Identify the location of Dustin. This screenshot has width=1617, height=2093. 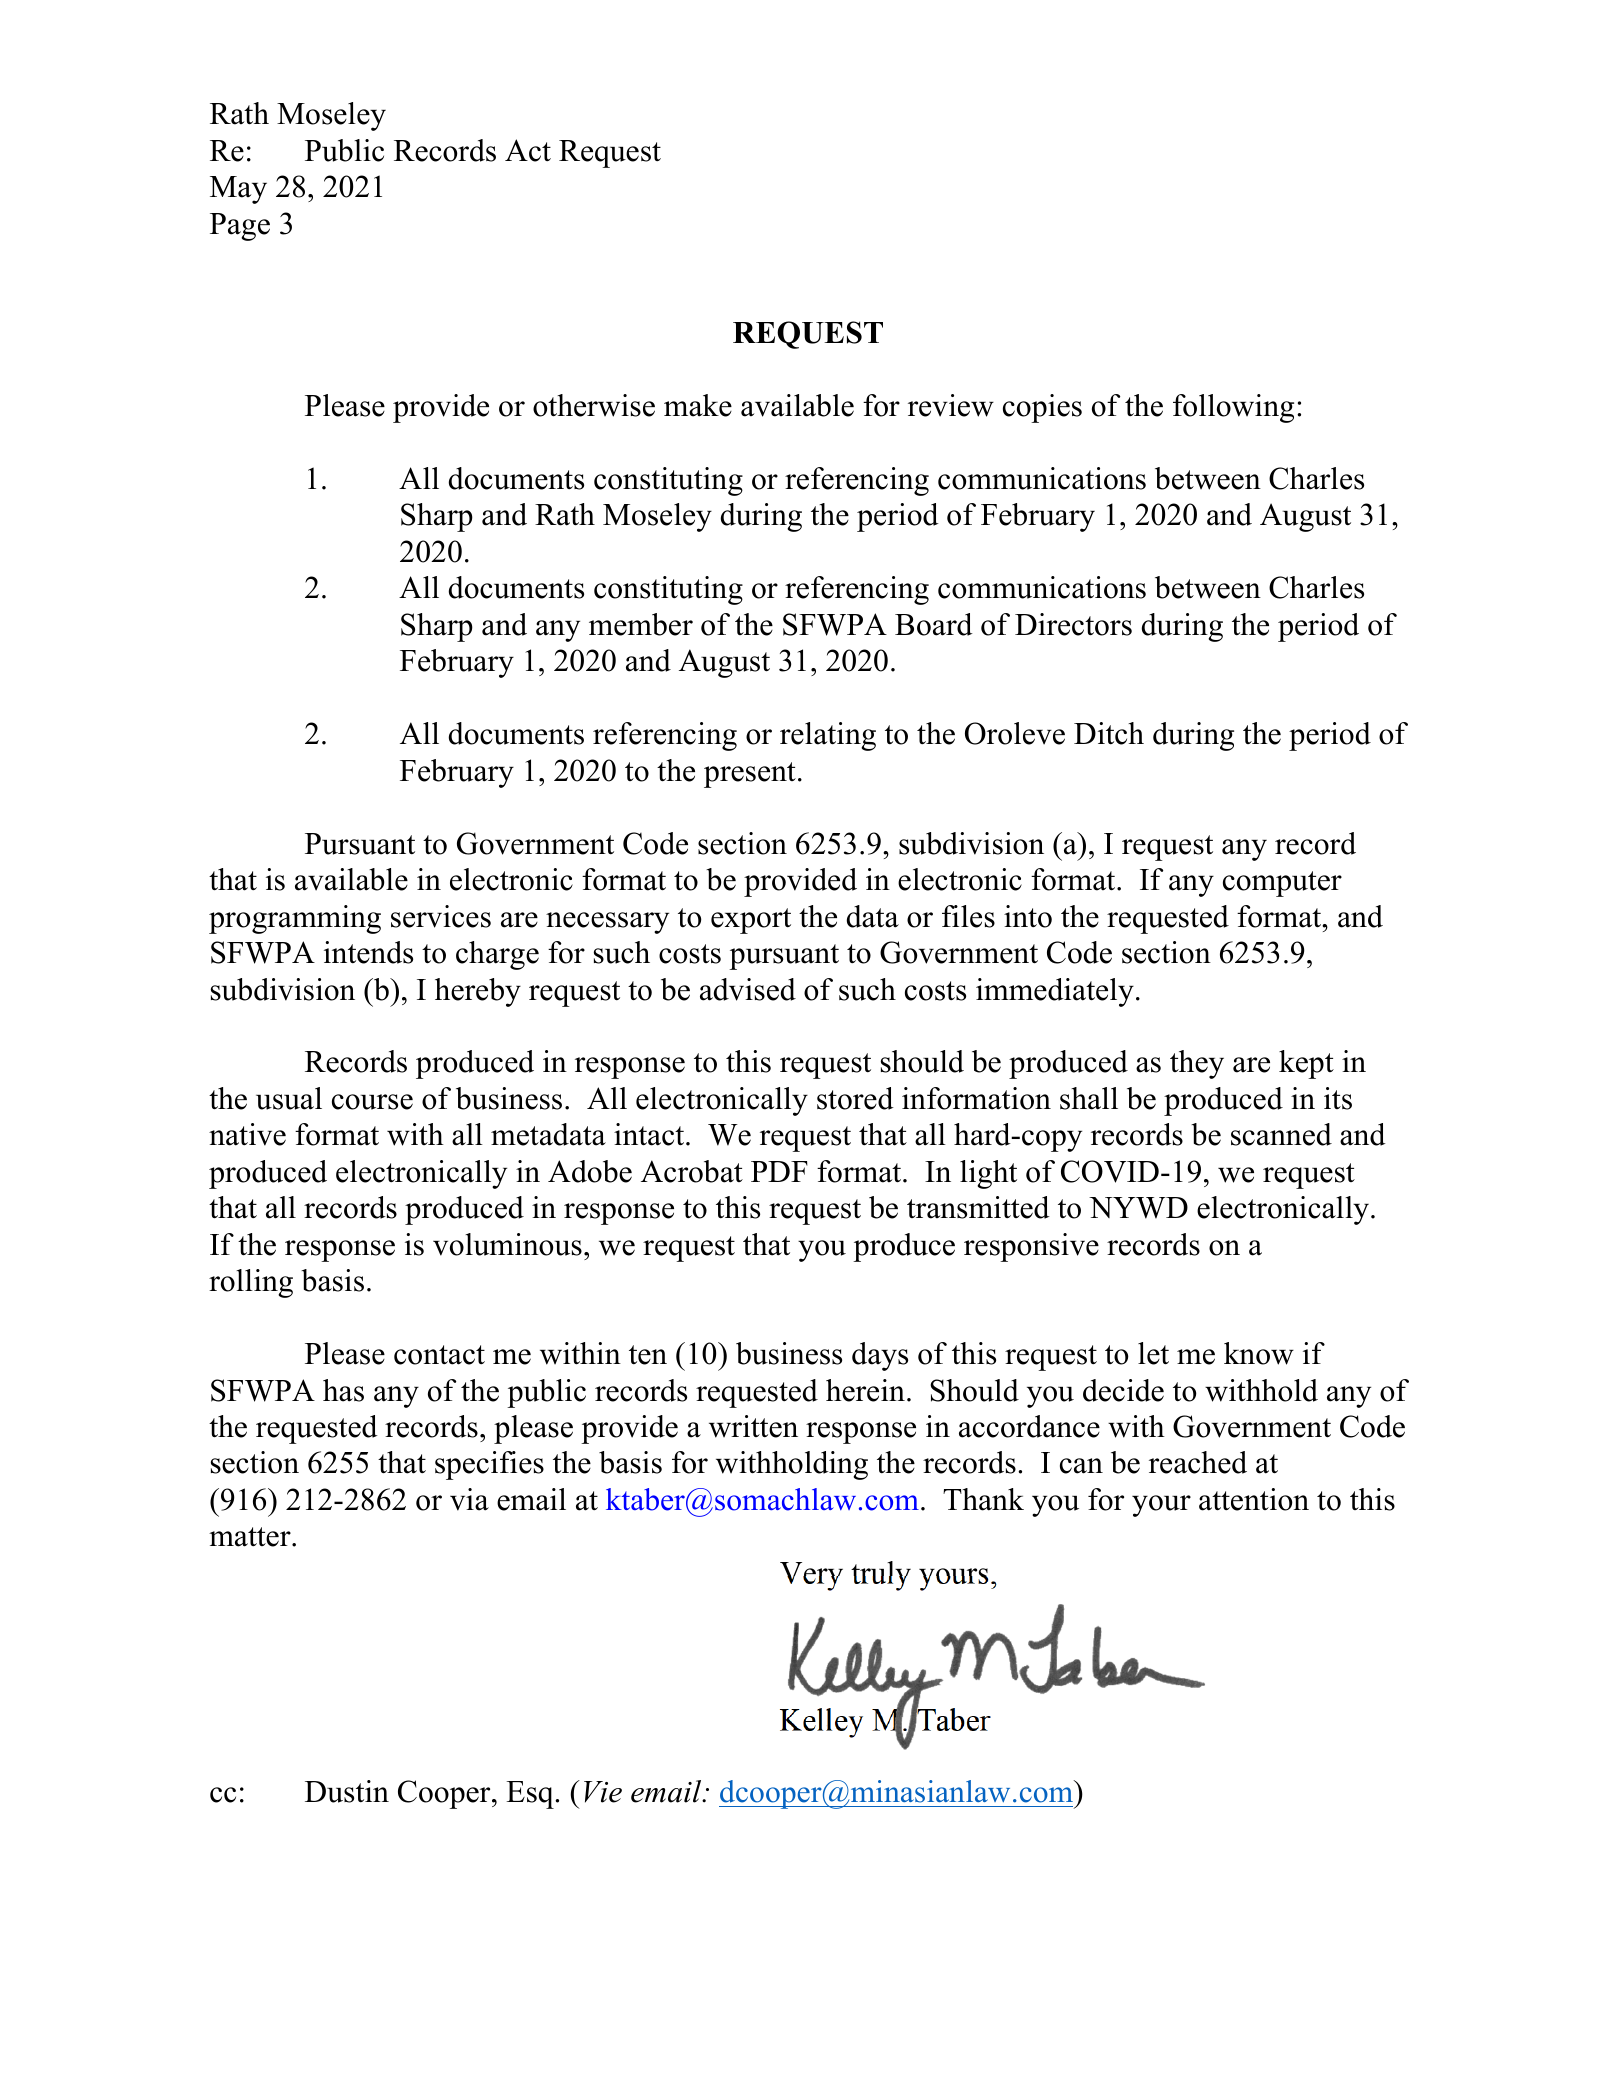
(347, 1791).
